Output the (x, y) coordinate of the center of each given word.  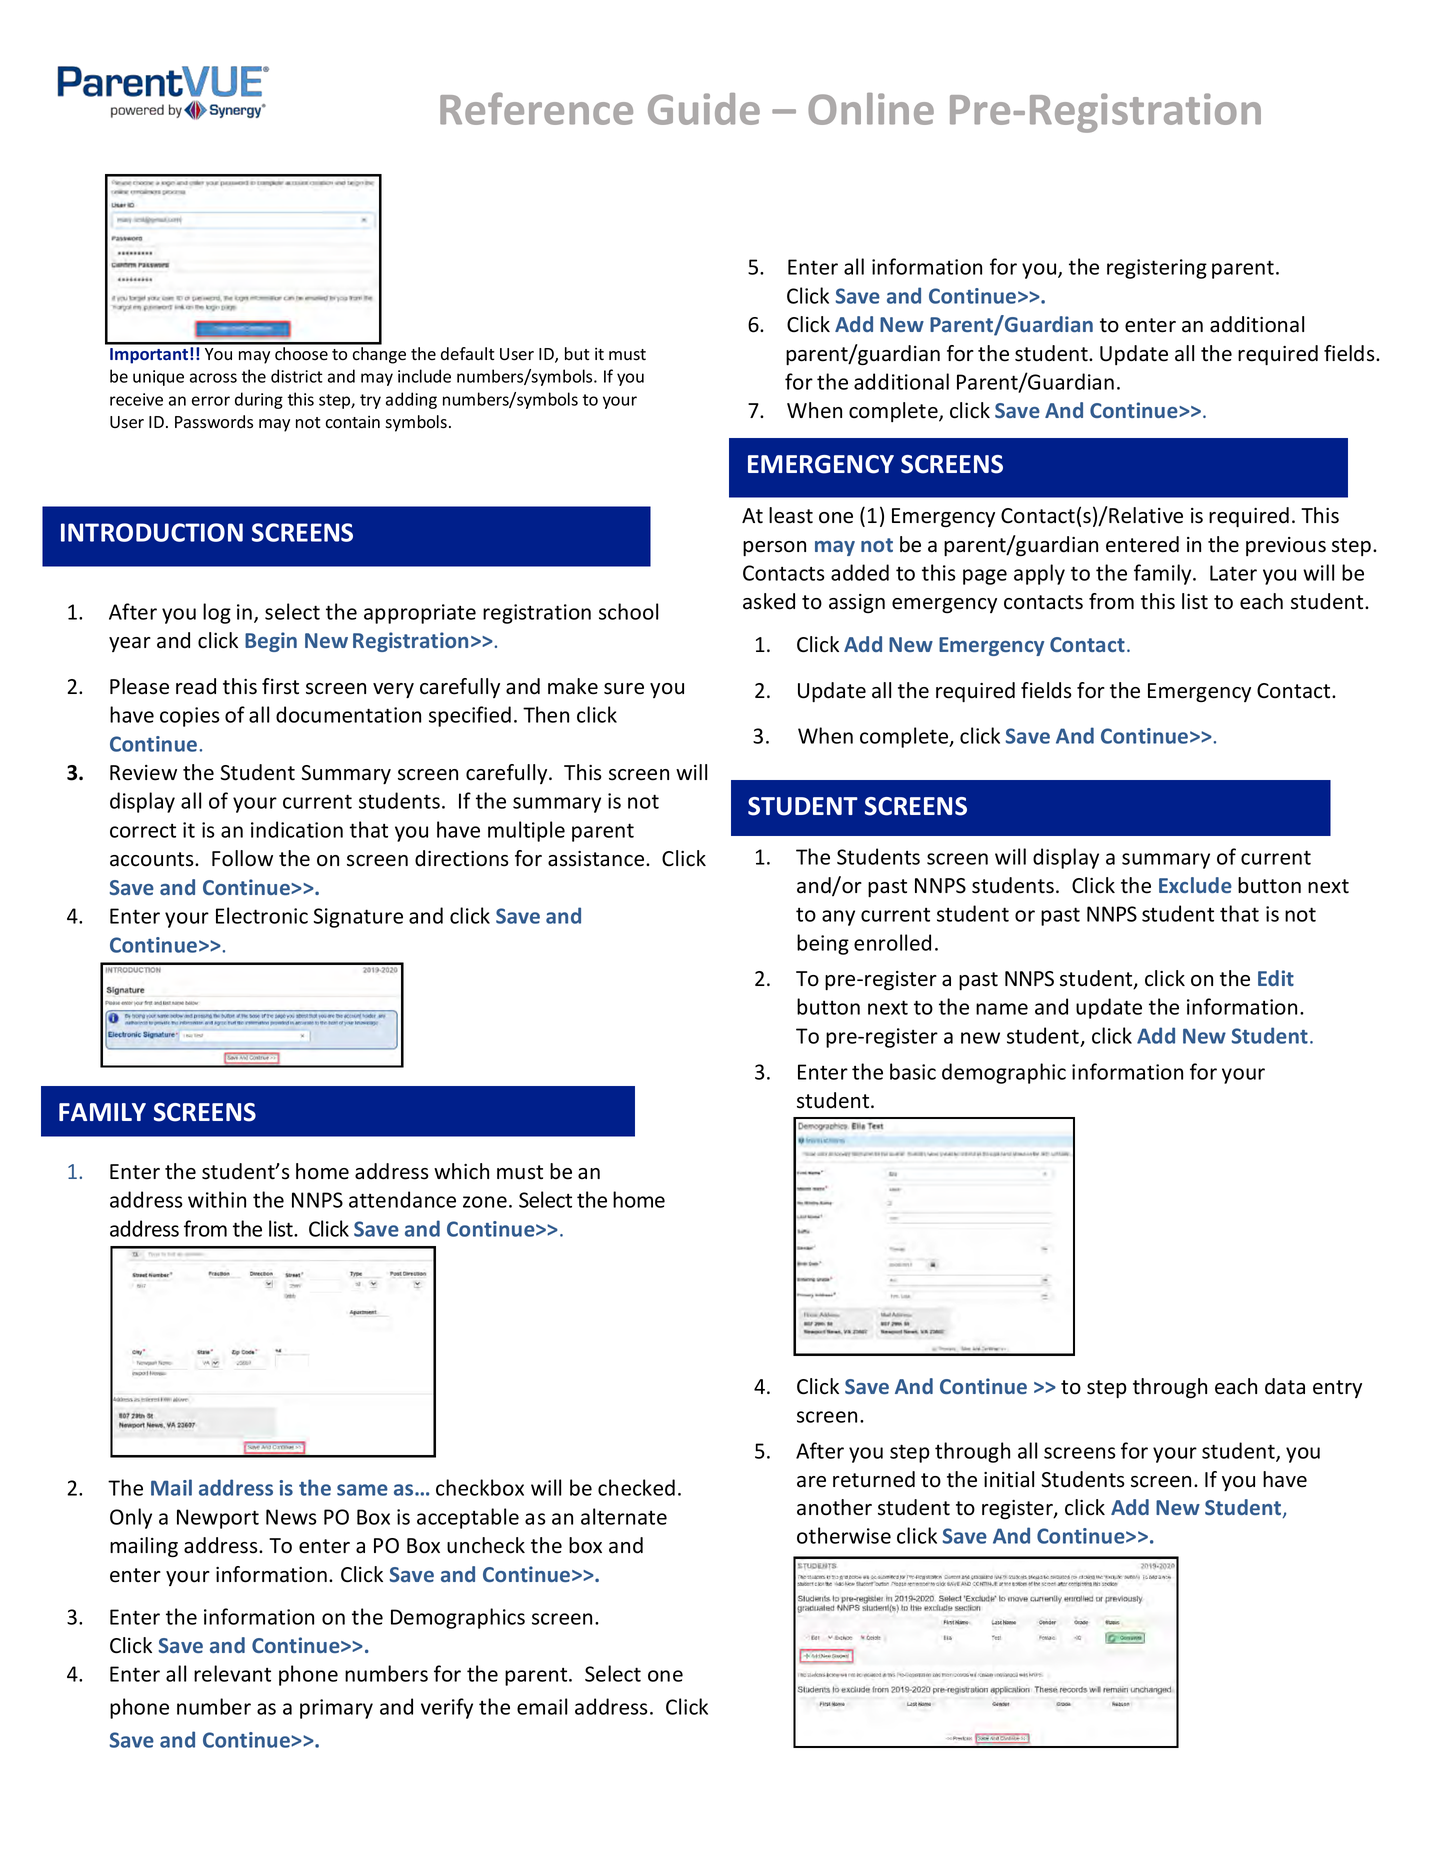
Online (871, 109)
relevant (232, 1673)
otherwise (844, 1535)
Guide (704, 109)
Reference (536, 108)
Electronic (262, 915)
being (823, 944)
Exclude (1195, 885)
